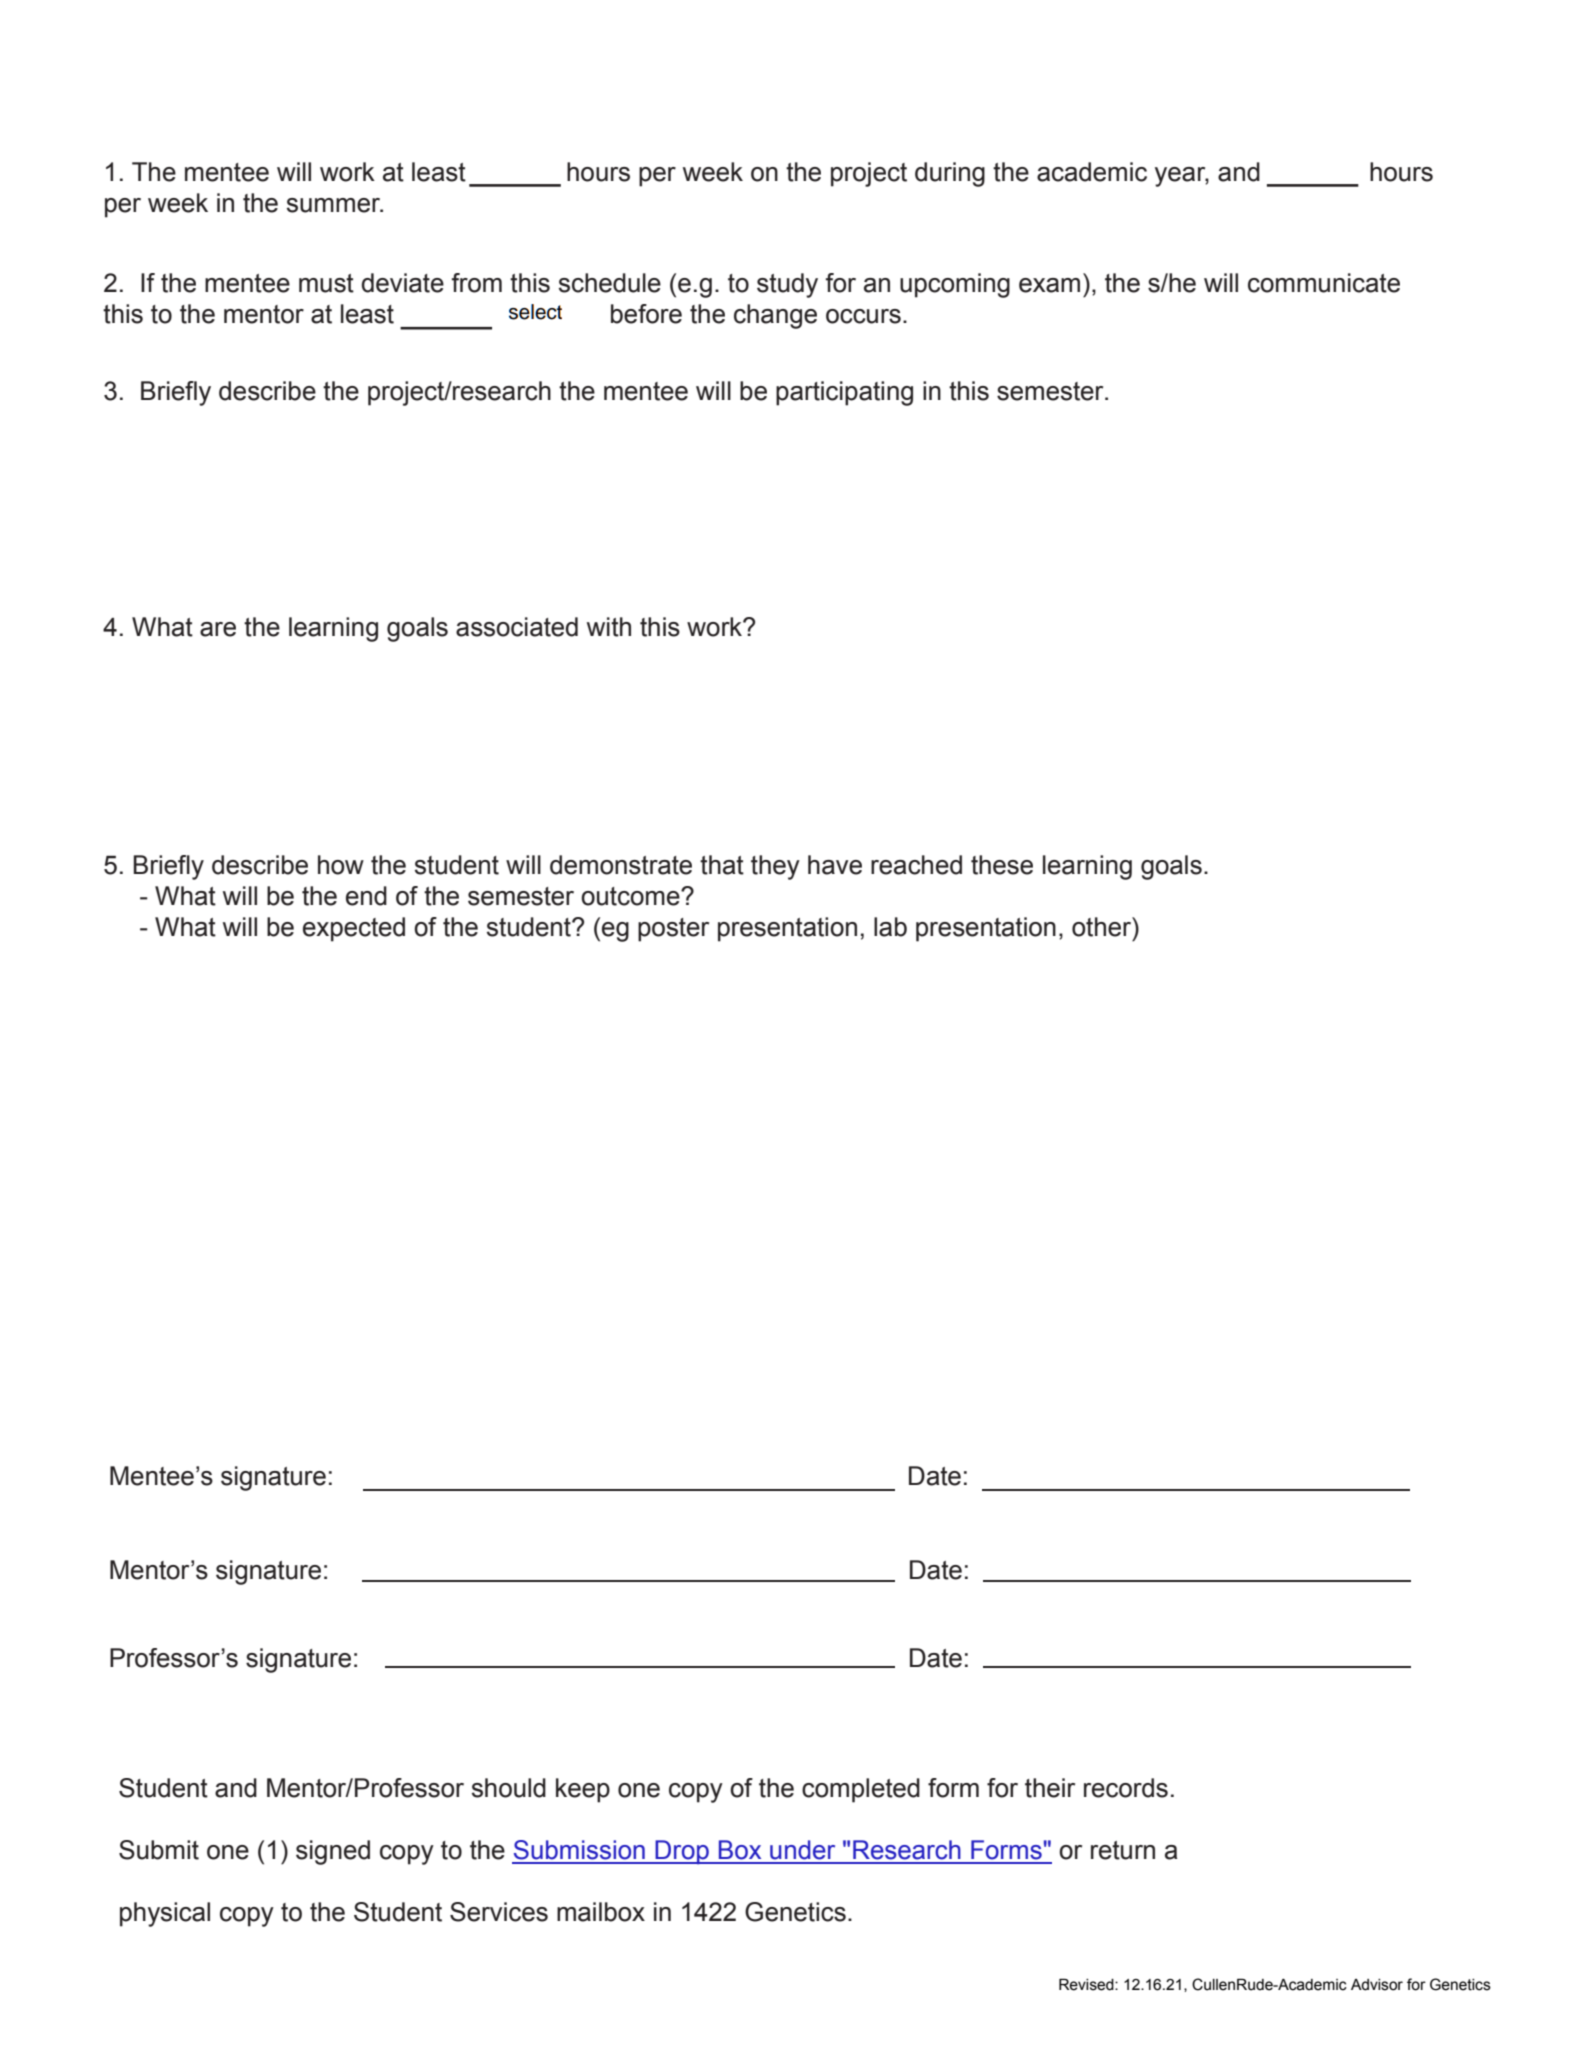 The height and width of the screenshot is (2049, 1584). What do you see at coordinates (682, 1852) in the screenshot?
I see `Drop` at bounding box center [682, 1852].
